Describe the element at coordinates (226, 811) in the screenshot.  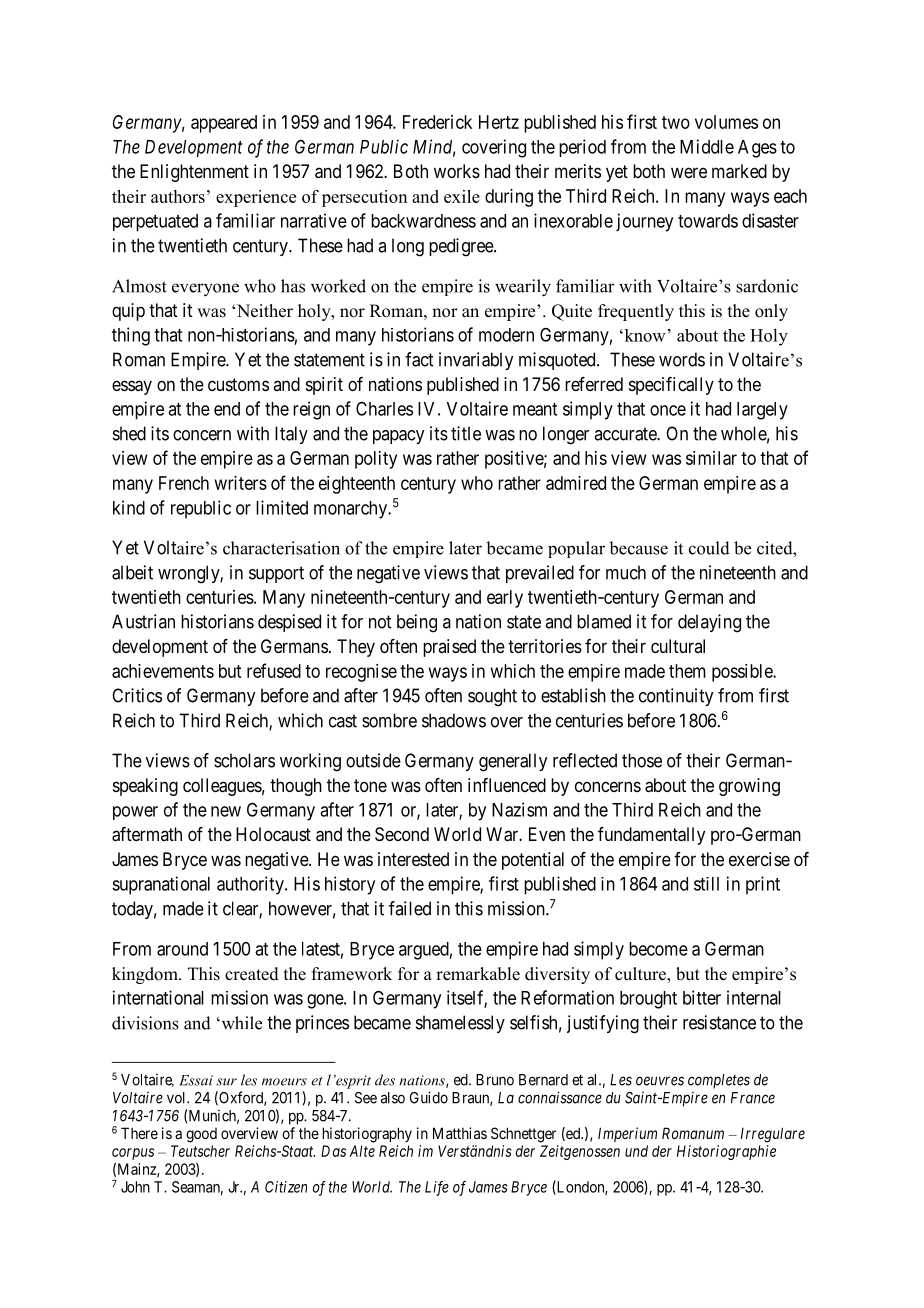
I see `new` at that location.
